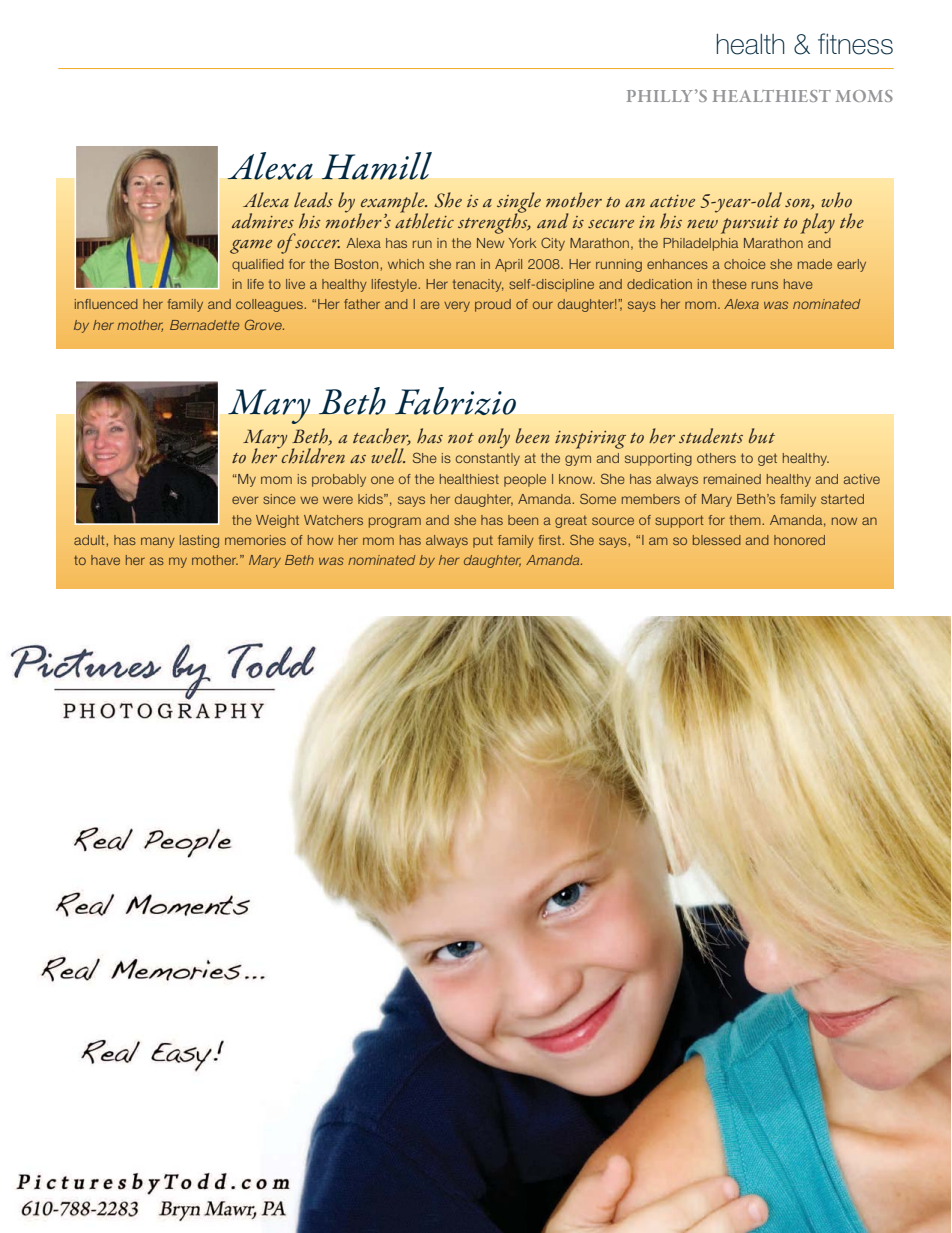 Image resolution: width=952 pixels, height=1233 pixels. What do you see at coordinates (377, 166) in the screenshot?
I see `Hamill` at bounding box center [377, 166].
